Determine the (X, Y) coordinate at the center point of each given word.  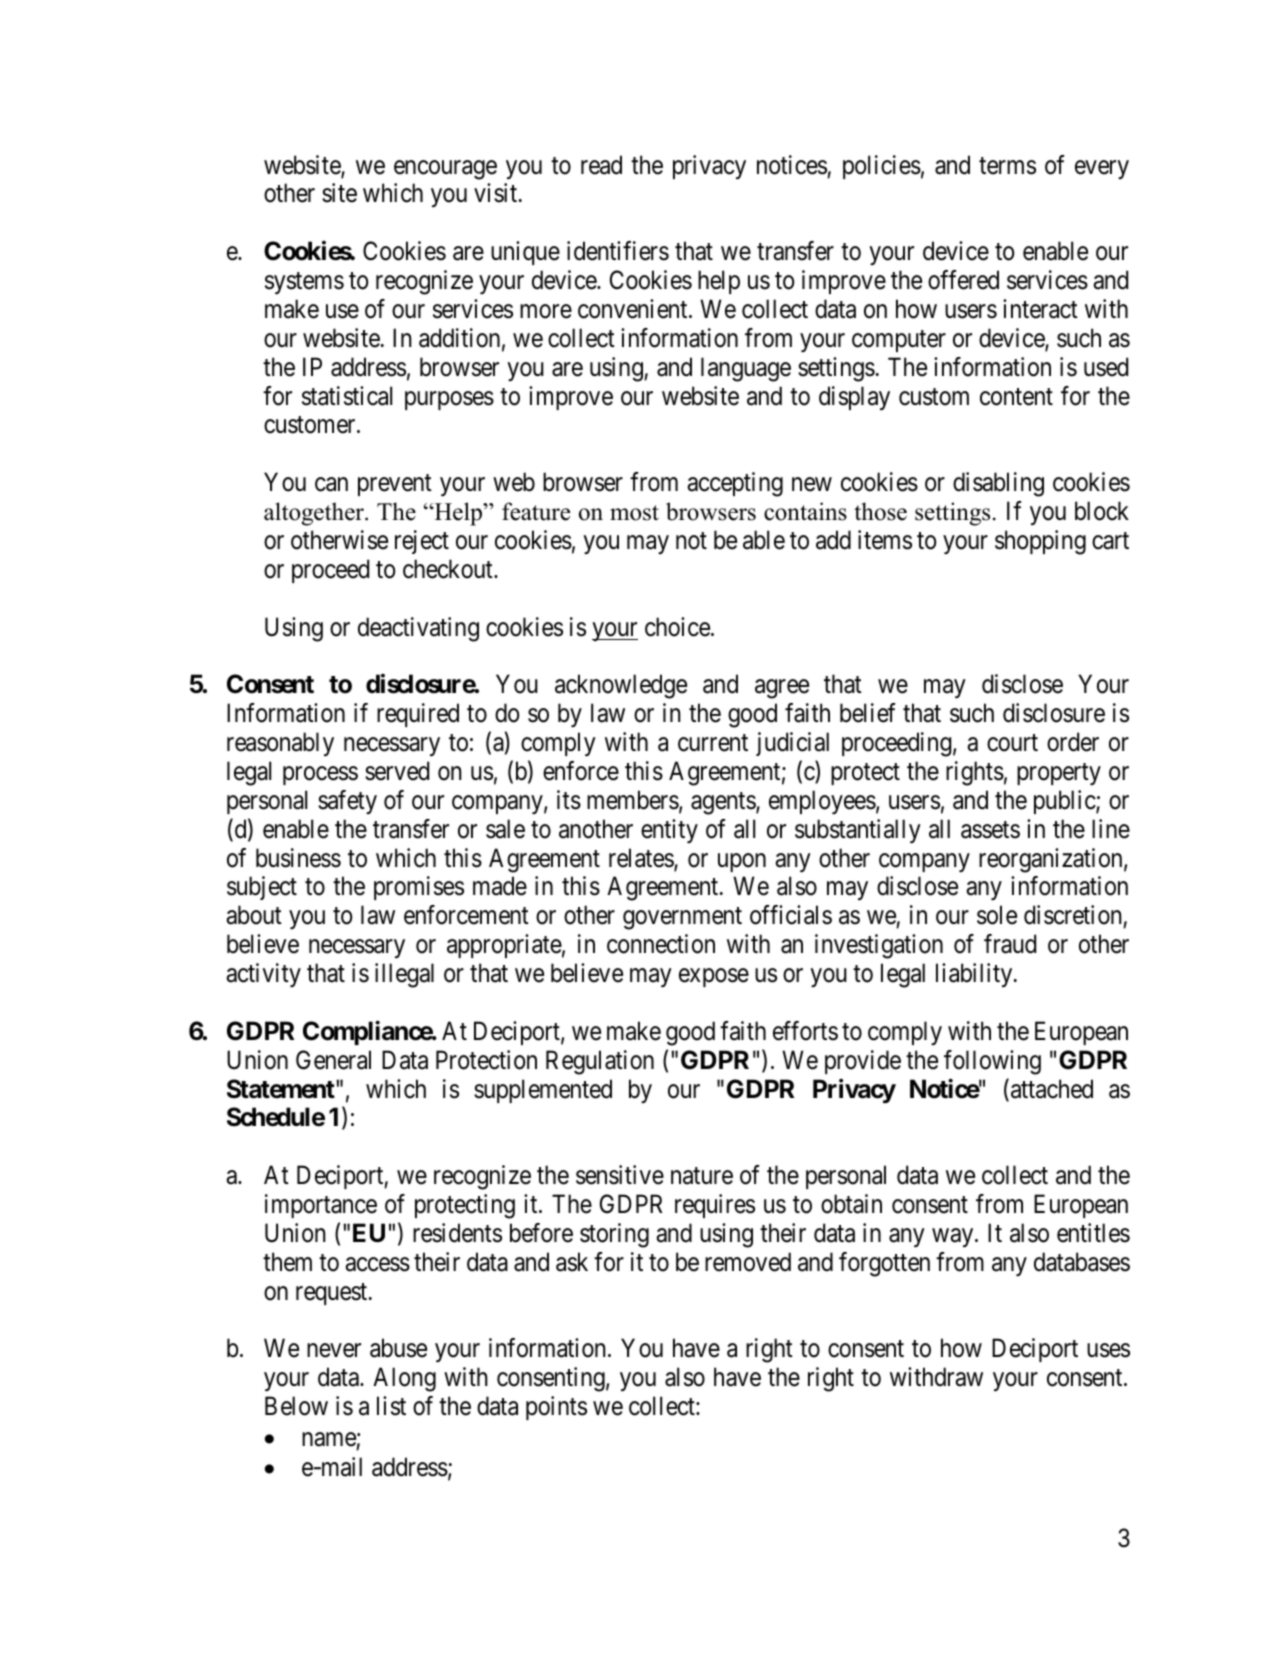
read (601, 165)
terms (1007, 166)
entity (669, 831)
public (1065, 802)
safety (347, 802)
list (391, 1406)
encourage (445, 170)
